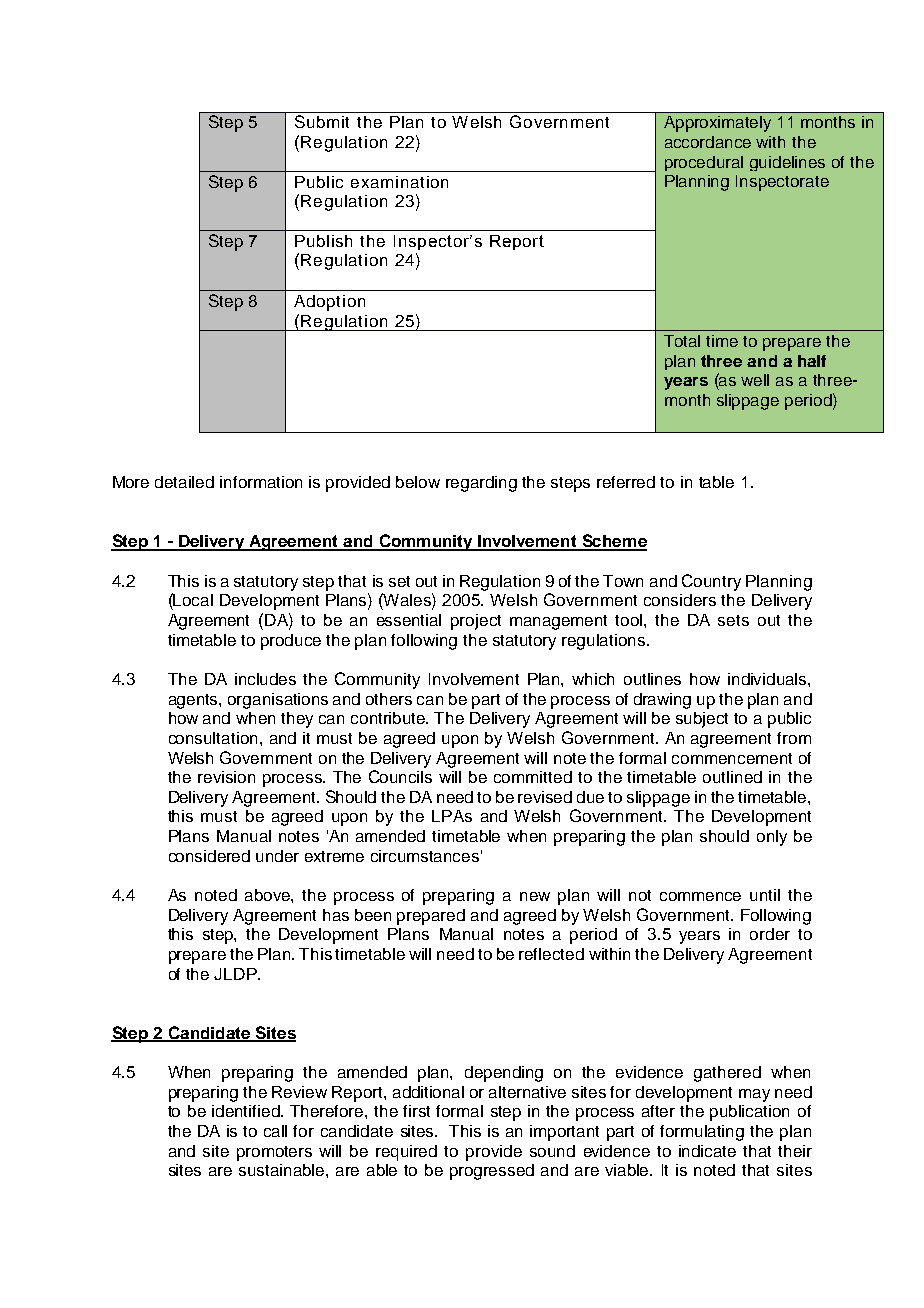 The height and width of the page is (1308, 924). Describe the element at coordinates (184, 482) in the page. I see `detailed` at that location.
